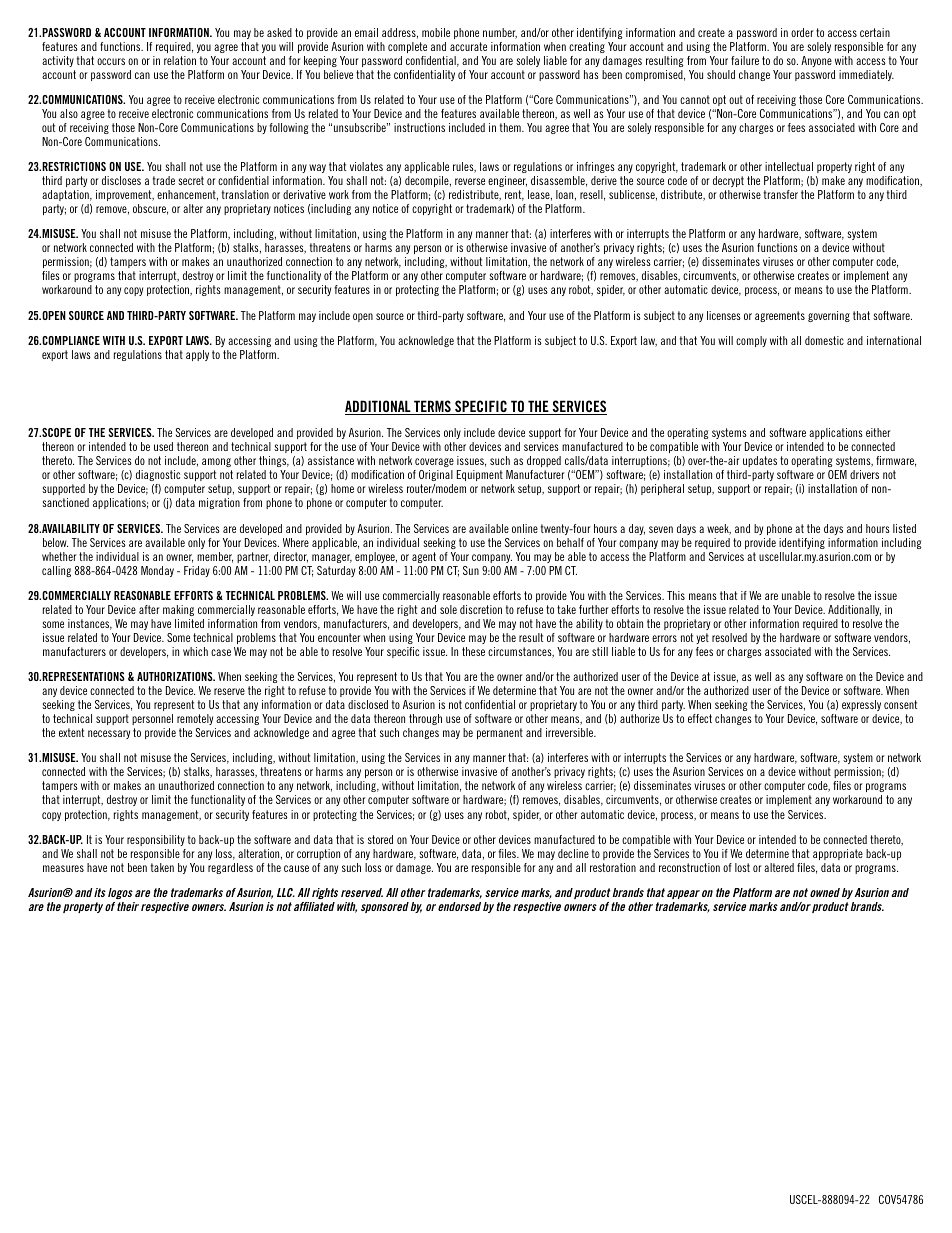  What do you see at coordinates (120, 893) in the document?
I see `logos` at bounding box center [120, 893].
